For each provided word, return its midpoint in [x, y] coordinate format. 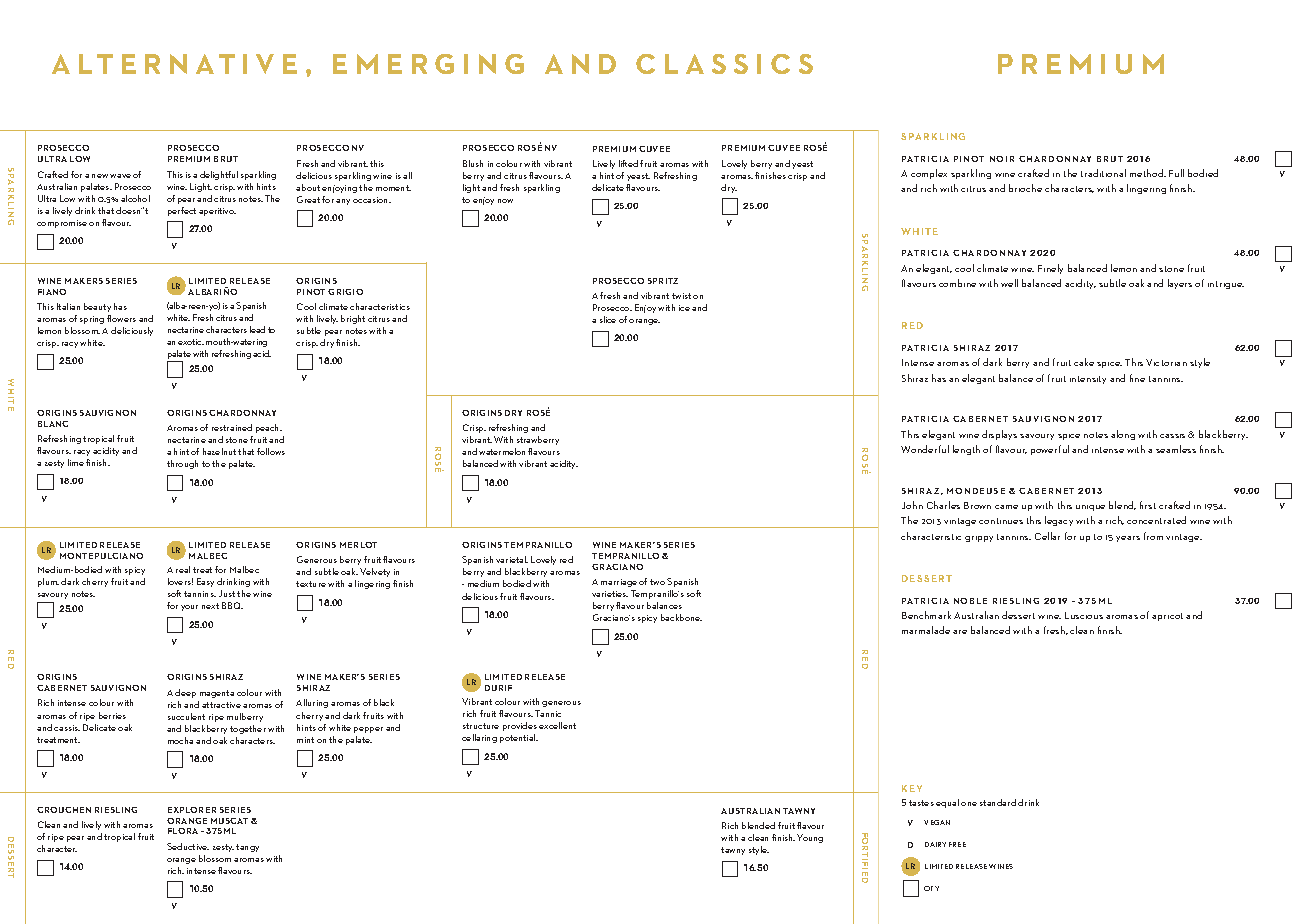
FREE [957, 844]
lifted [628, 163]
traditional [1103, 173]
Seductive [188, 846]
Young [810, 838]
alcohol [135, 198]
